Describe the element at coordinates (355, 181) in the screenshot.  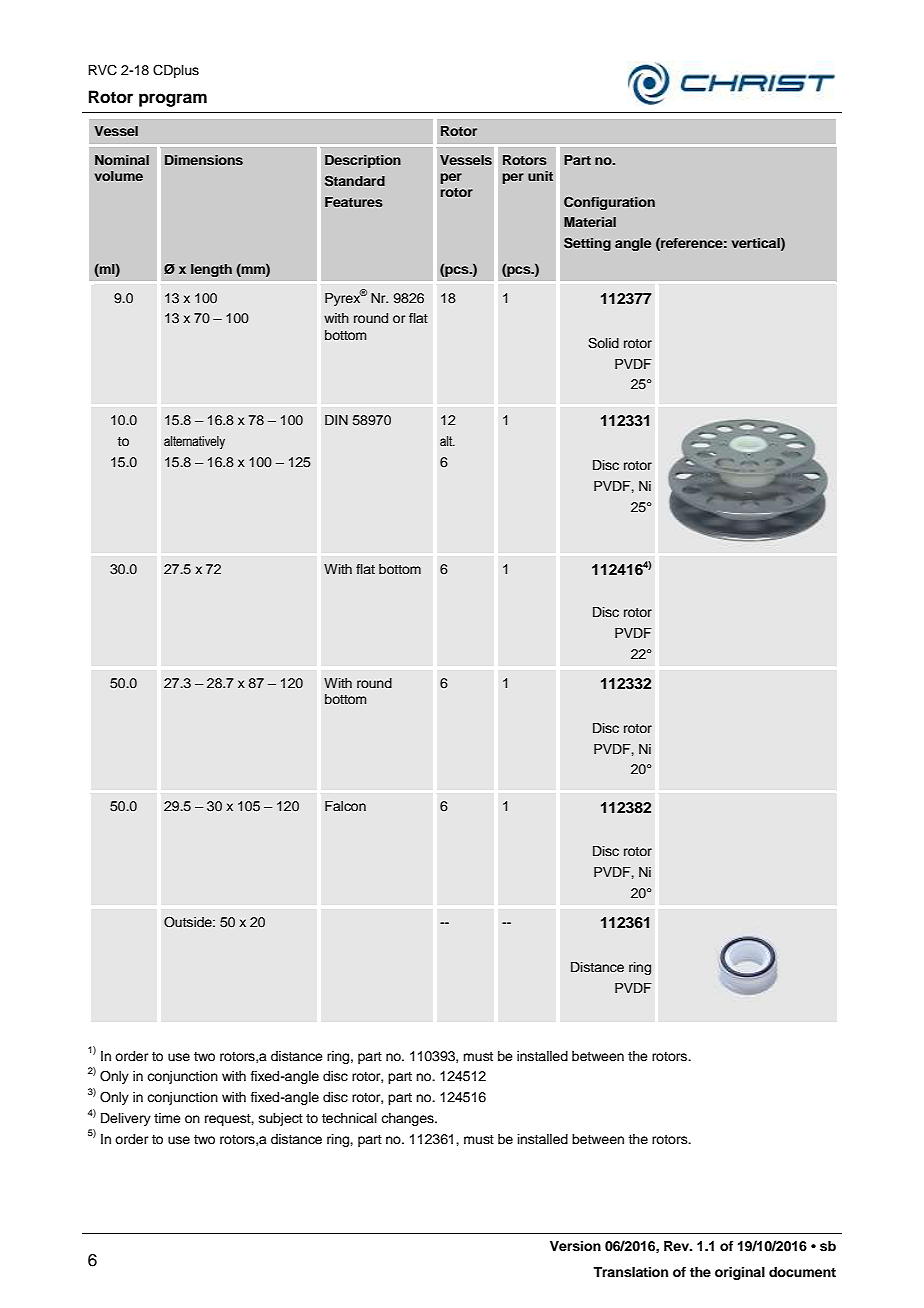
I see `Standard` at that location.
